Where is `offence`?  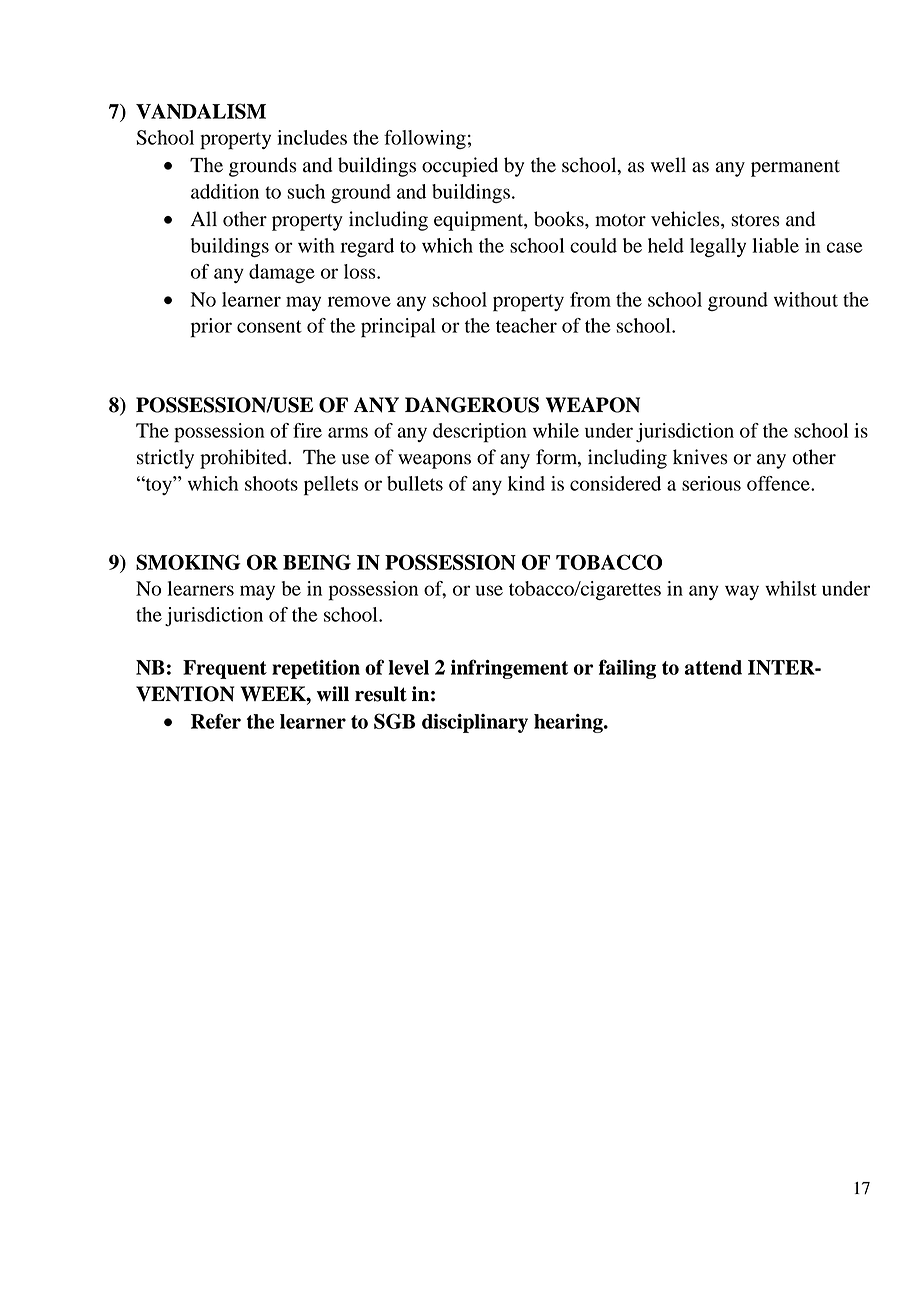 offence is located at coordinates (779, 483).
